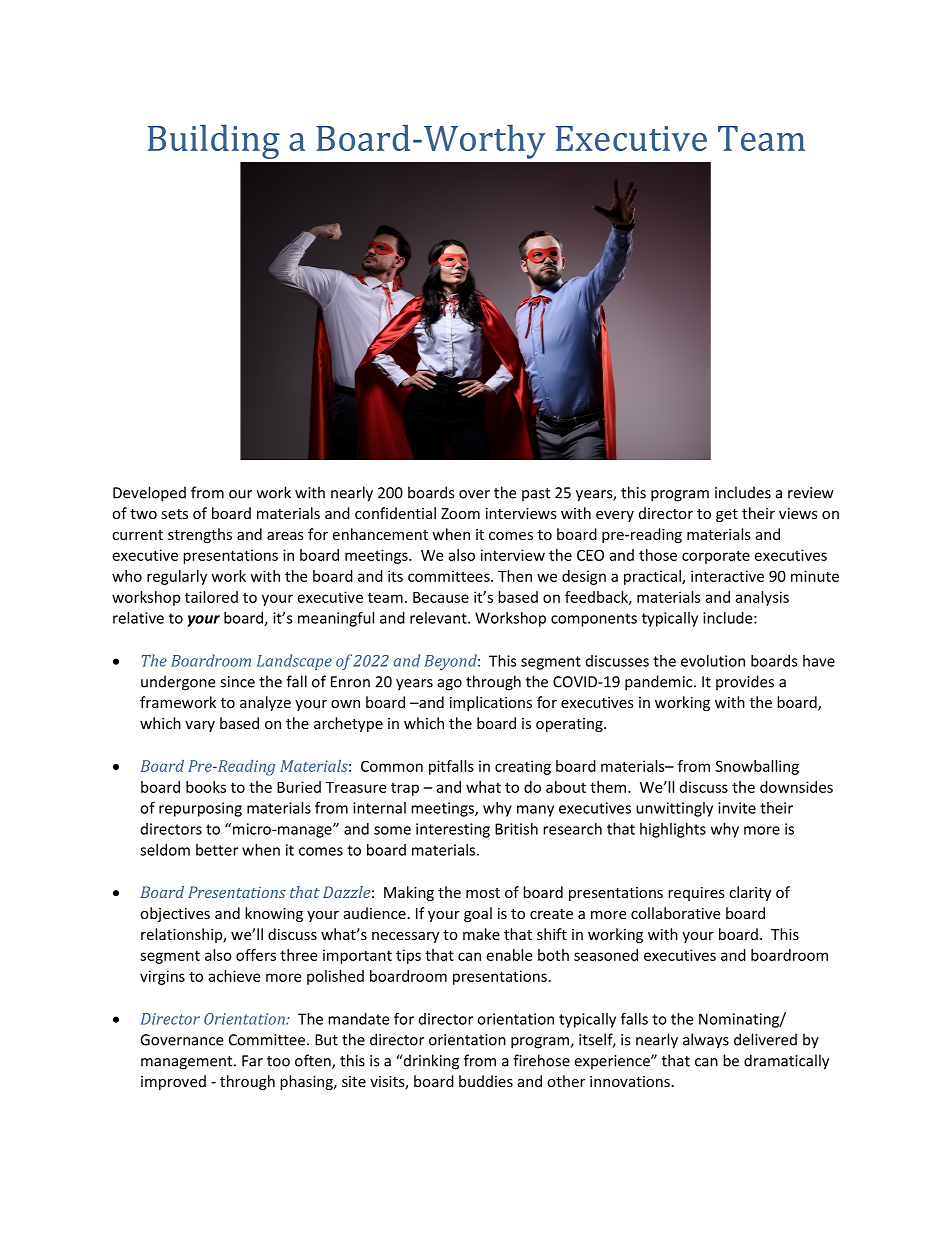  Describe the element at coordinates (811, 493) in the page. I see `review` at that location.
